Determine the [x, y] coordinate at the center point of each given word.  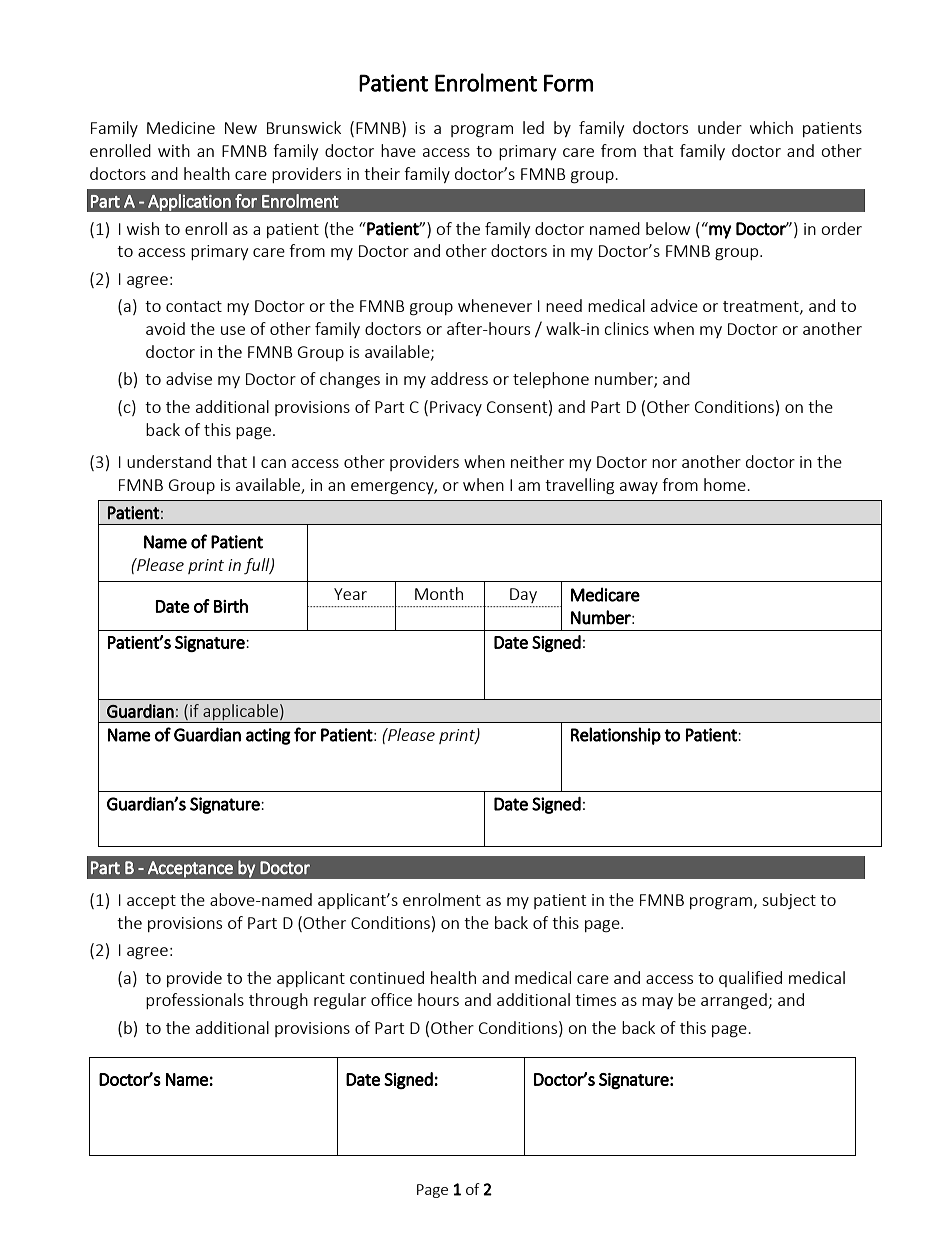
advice [674, 305]
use [233, 330]
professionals [195, 1001]
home [726, 484]
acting [268, 736]
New [241, 128]
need [564, 305]
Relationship [616, 736]
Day [523, 595]
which [771, 127]
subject [789, 901]
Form [568, 83]
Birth [231, 606]
